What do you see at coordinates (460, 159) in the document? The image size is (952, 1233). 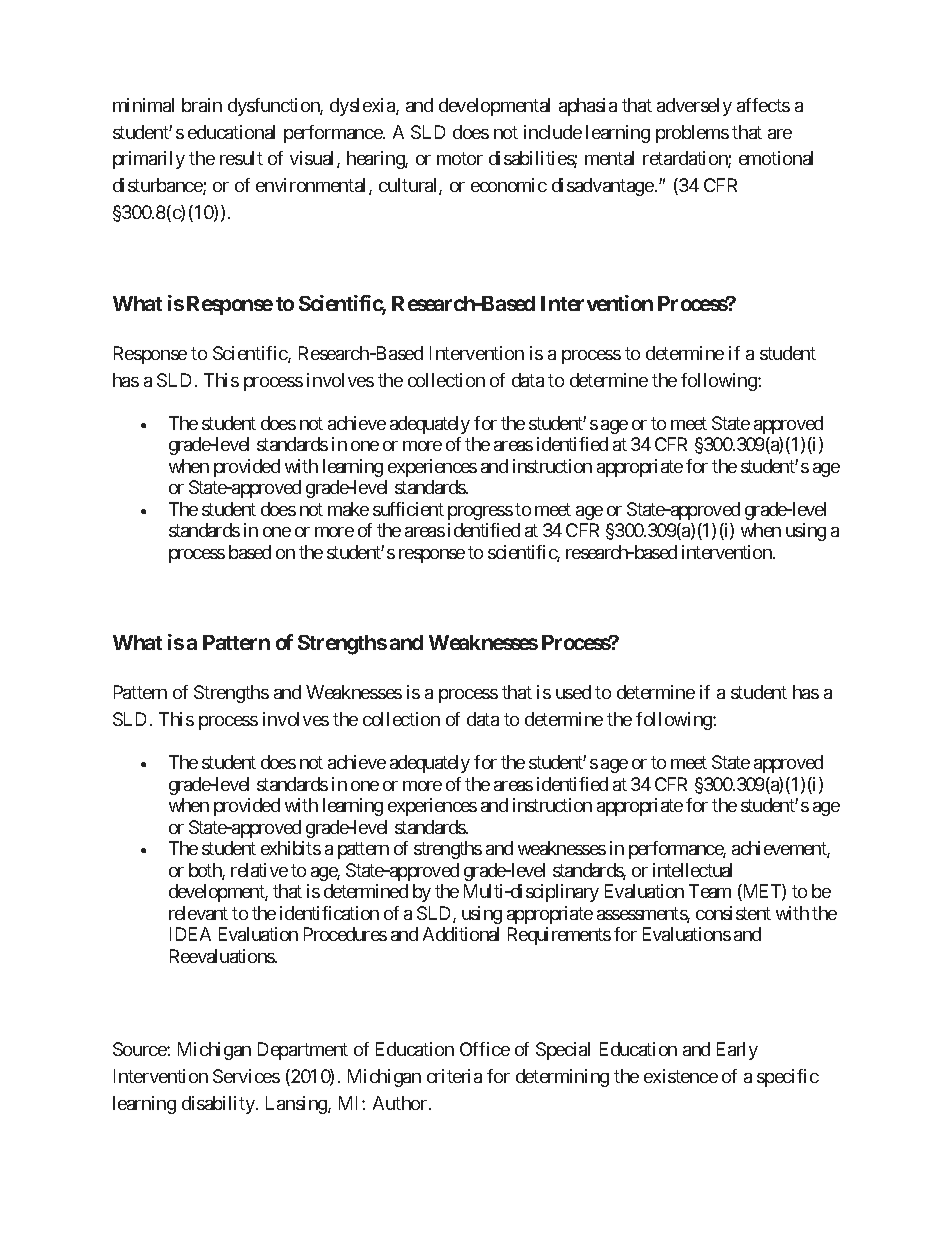 I see `motor` at bounding box center [460, 159].
